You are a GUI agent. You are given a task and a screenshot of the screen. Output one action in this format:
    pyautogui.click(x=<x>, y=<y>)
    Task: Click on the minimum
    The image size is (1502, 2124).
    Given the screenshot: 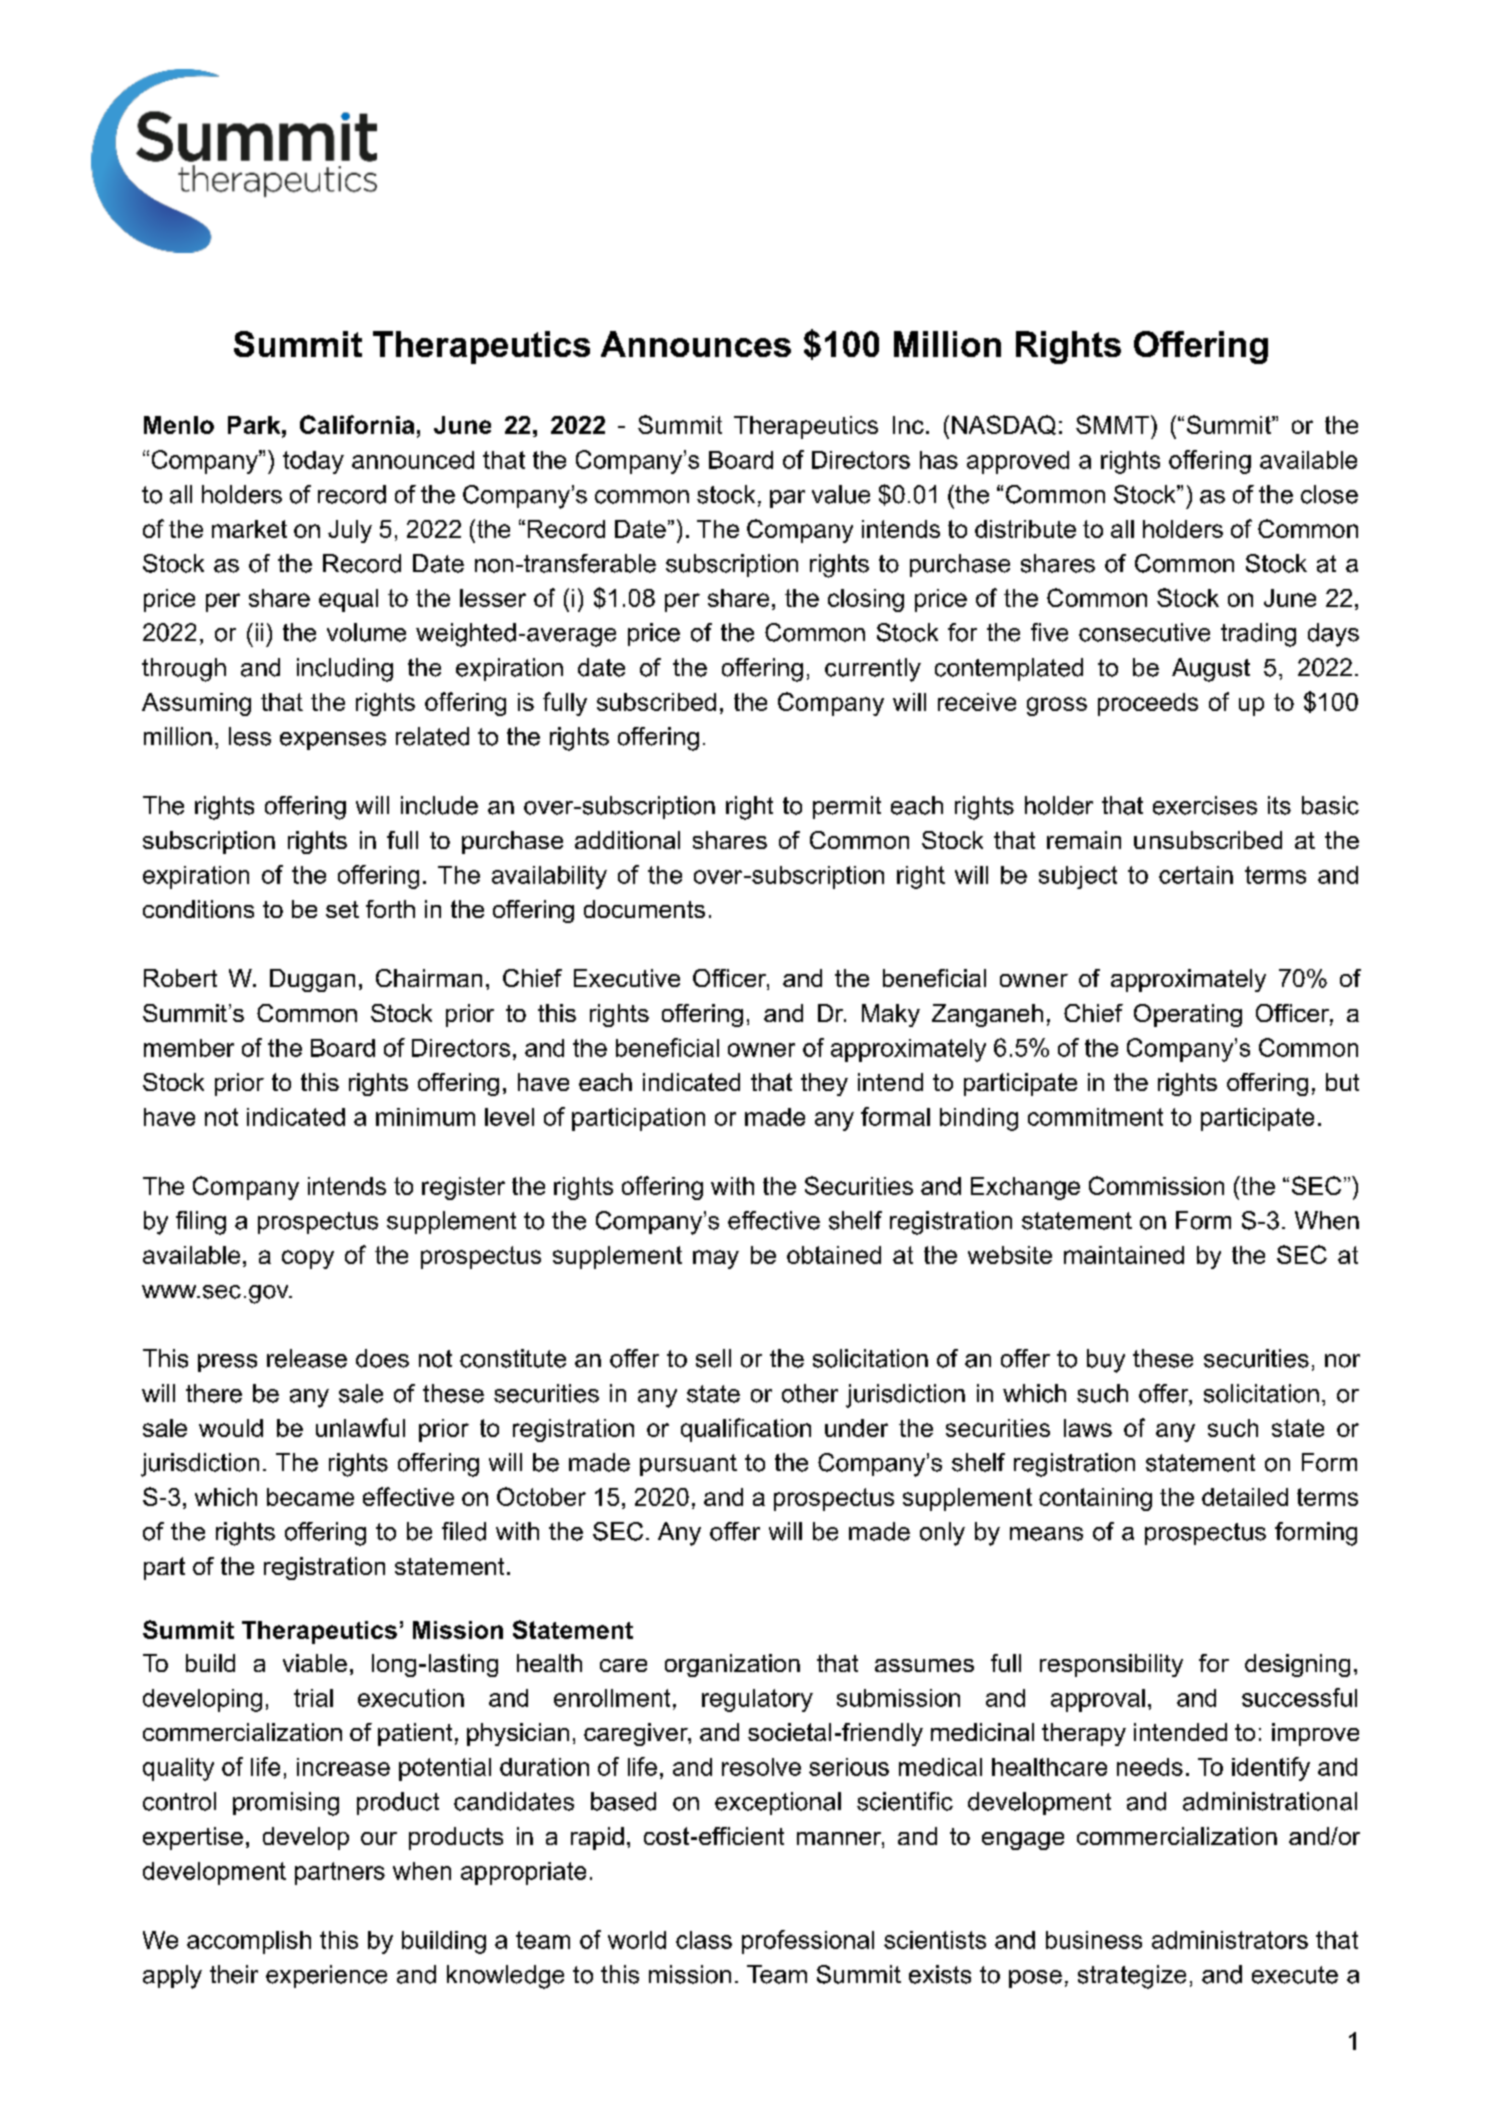 What is the action you would take?
    pyautogui.click(x=425, y=1117)
